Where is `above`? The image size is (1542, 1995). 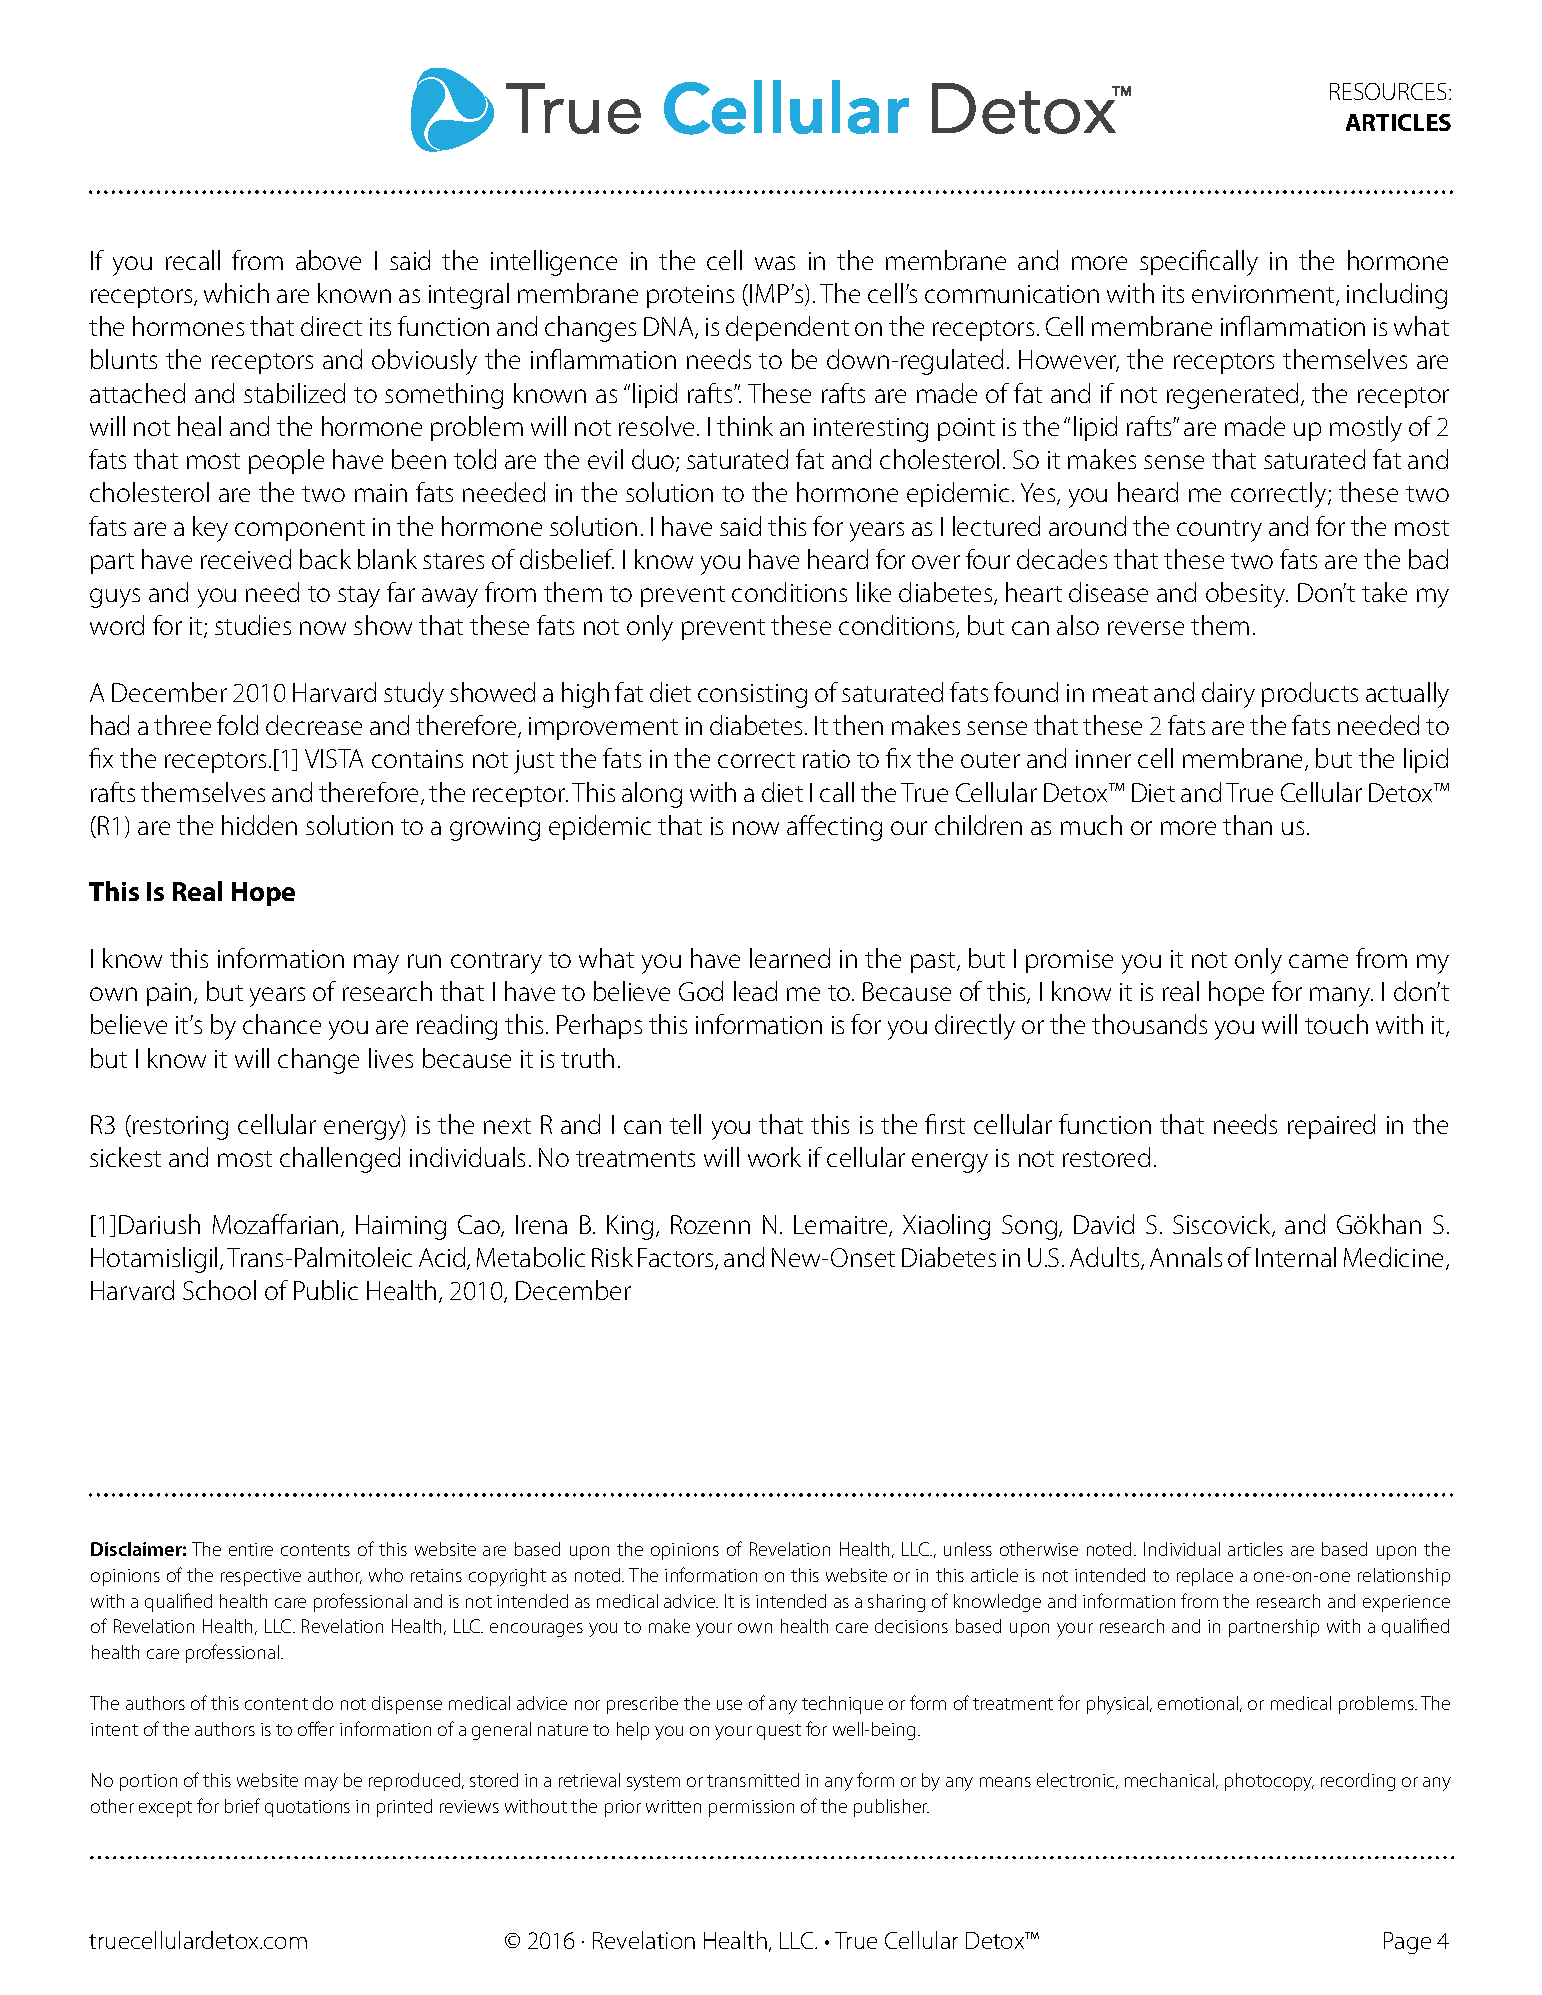 above is located at coordinates (328, 260).
